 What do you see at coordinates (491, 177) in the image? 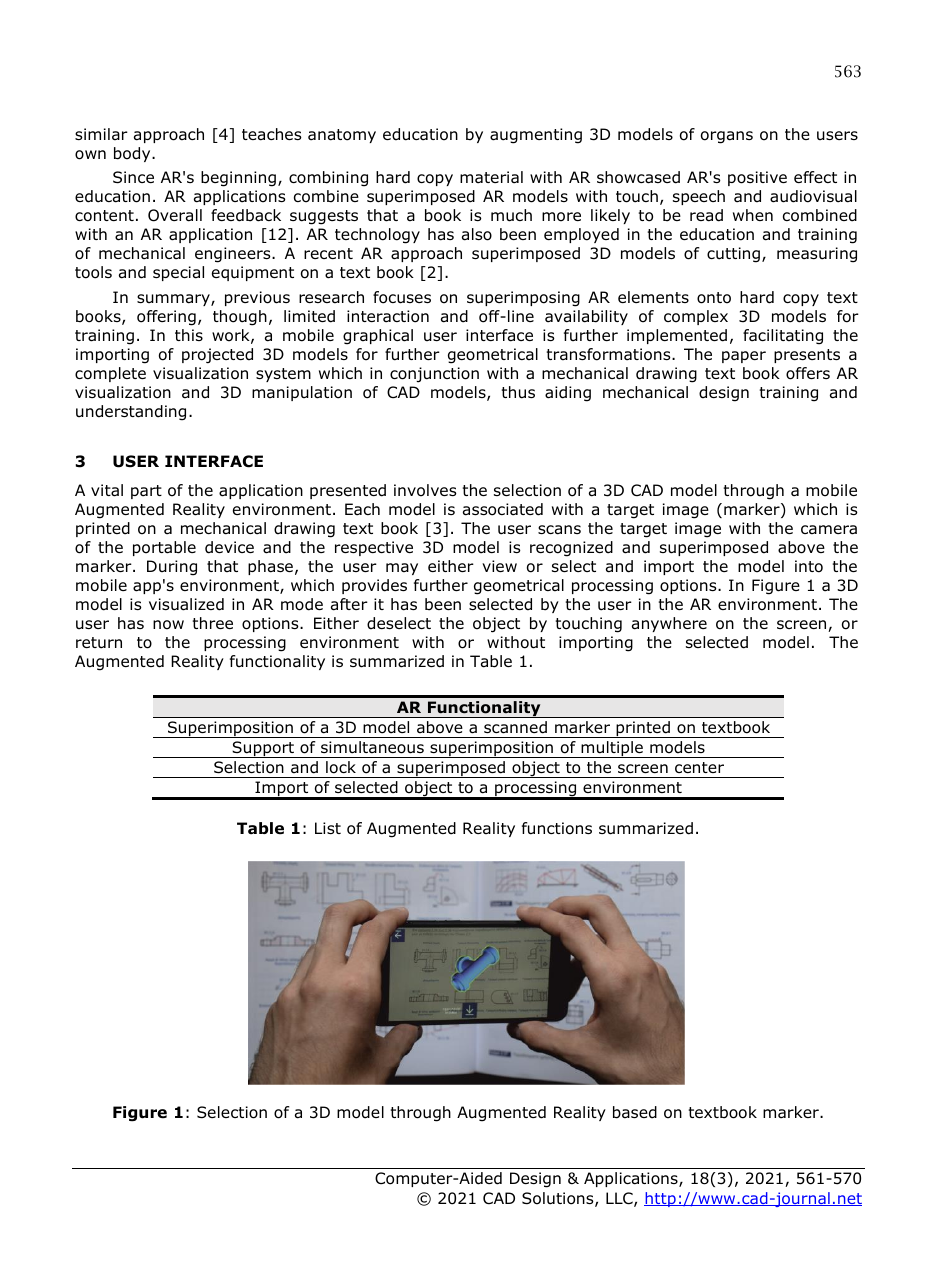
I see `material` at bounding box center [491, 177].
